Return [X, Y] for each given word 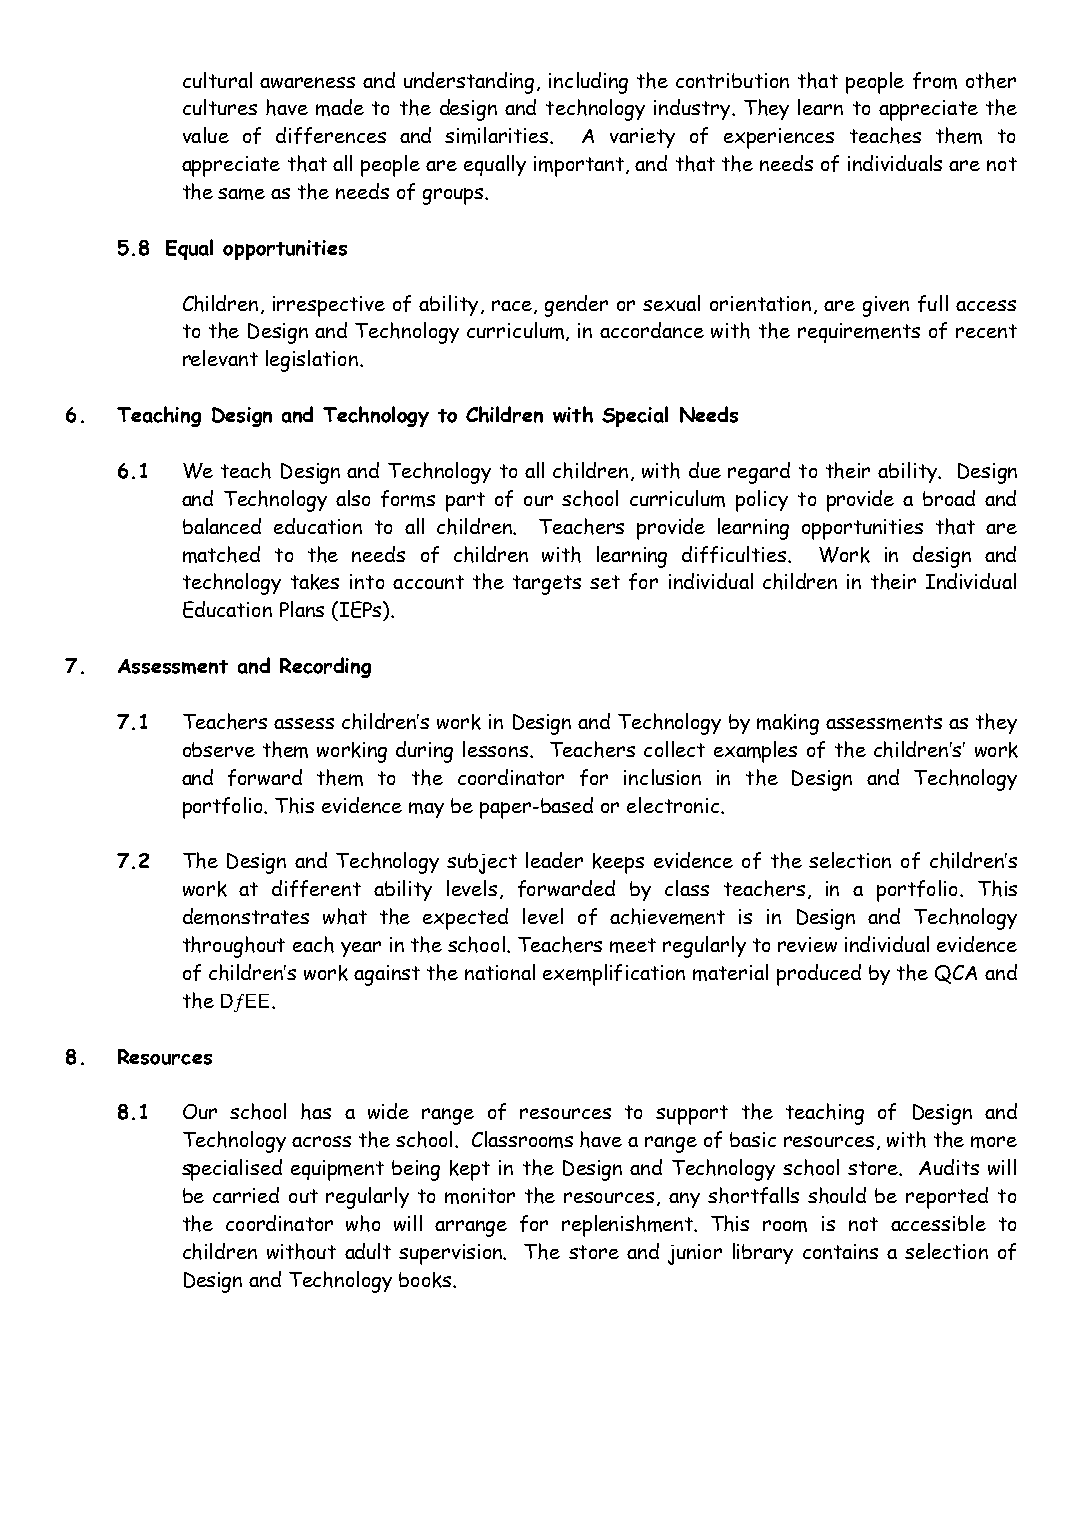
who [363, 1223]
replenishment [628, 1226]
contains [840, 1251]
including [588, 83]
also [353, 498]
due [705, 470]
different [316, 888]
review [807, 944]
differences [331, 135]
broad [949, 498]
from [935, 80]
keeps [618, 863]
